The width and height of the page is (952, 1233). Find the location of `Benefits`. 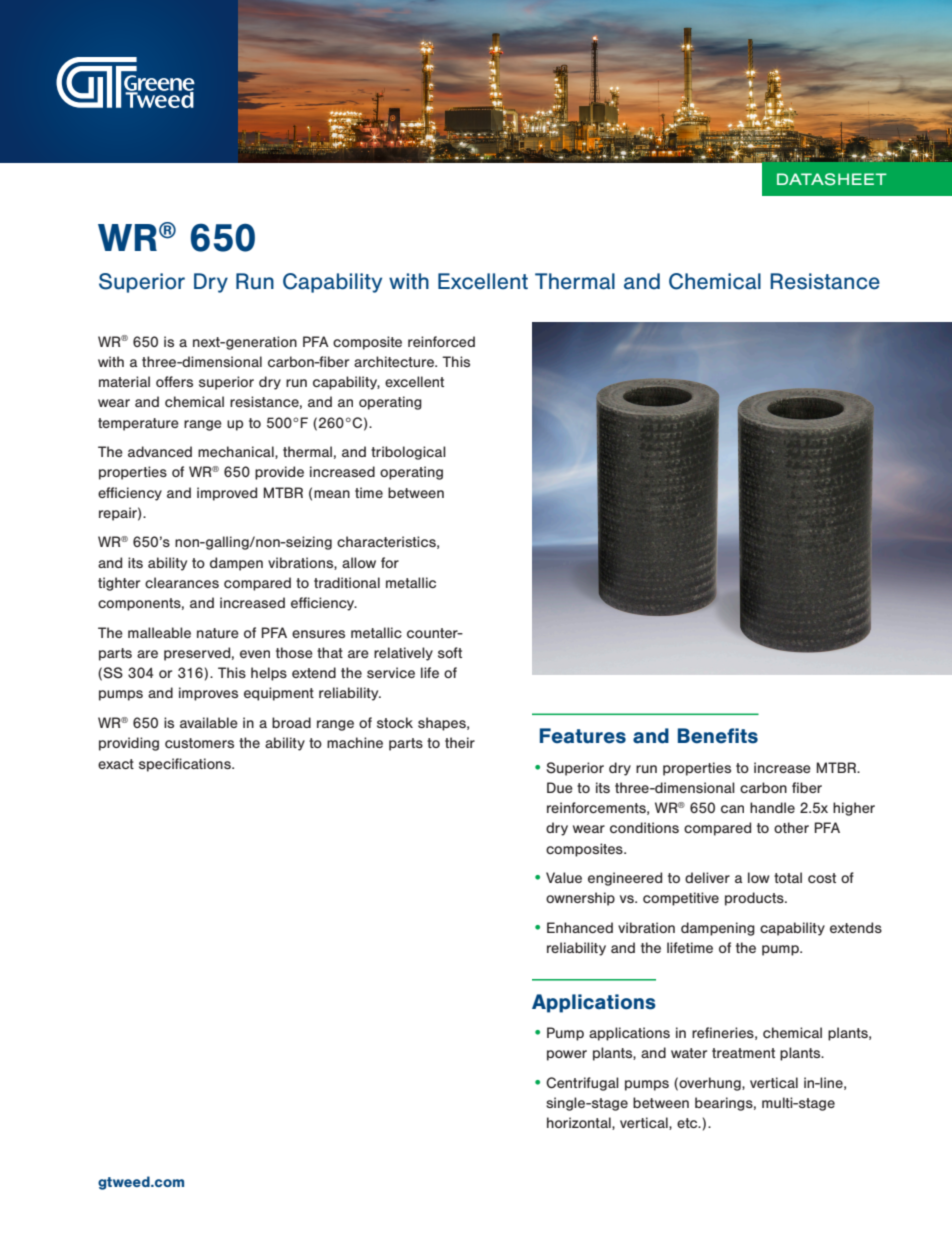

Benefits is located at coordinates (718, 736).
